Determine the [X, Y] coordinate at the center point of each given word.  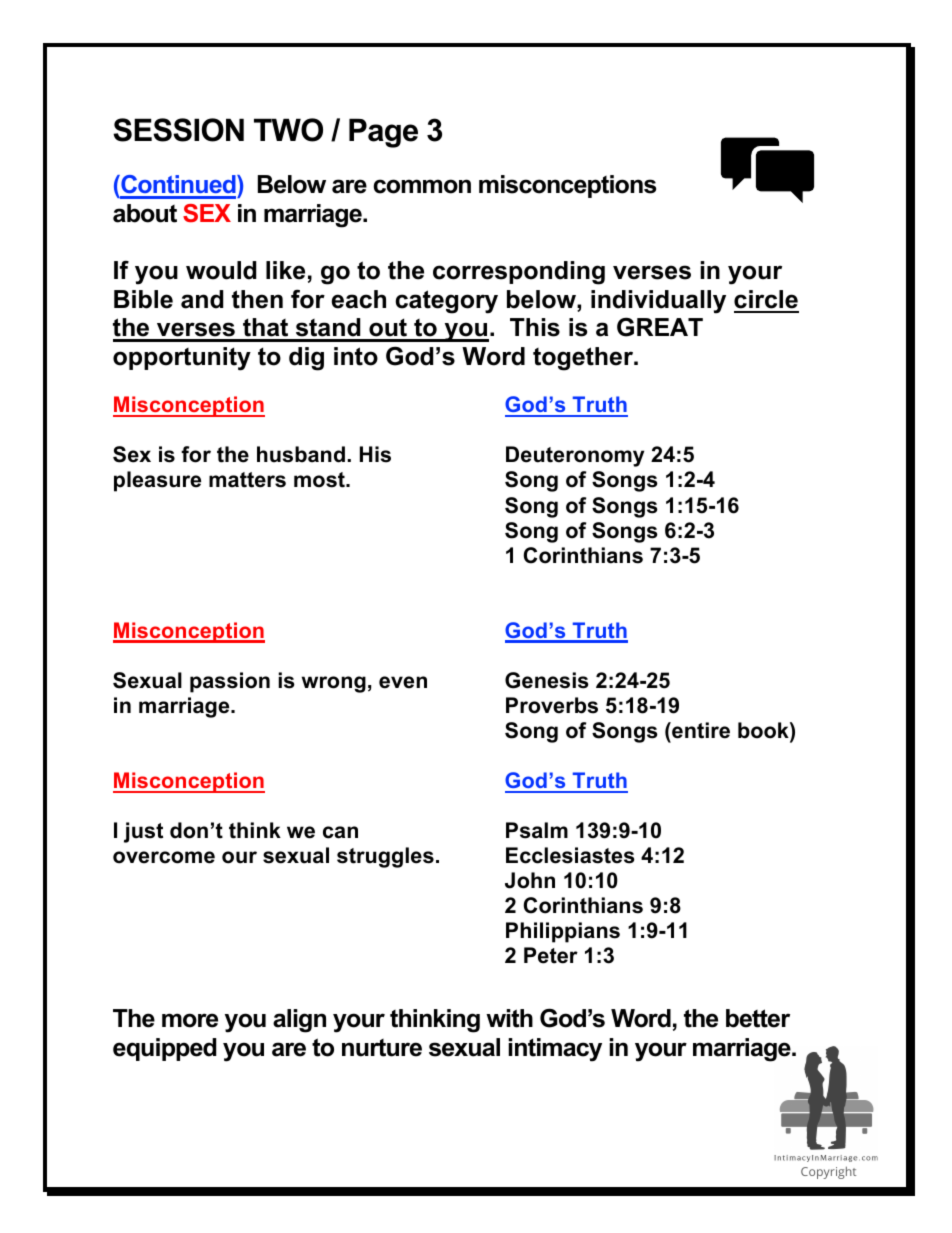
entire [700, 730]
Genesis [547, 680]
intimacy [555, 1050]
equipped [164, 1049]
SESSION [178, 130]
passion [230, 682]
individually [658, 302]
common [422, 186]
